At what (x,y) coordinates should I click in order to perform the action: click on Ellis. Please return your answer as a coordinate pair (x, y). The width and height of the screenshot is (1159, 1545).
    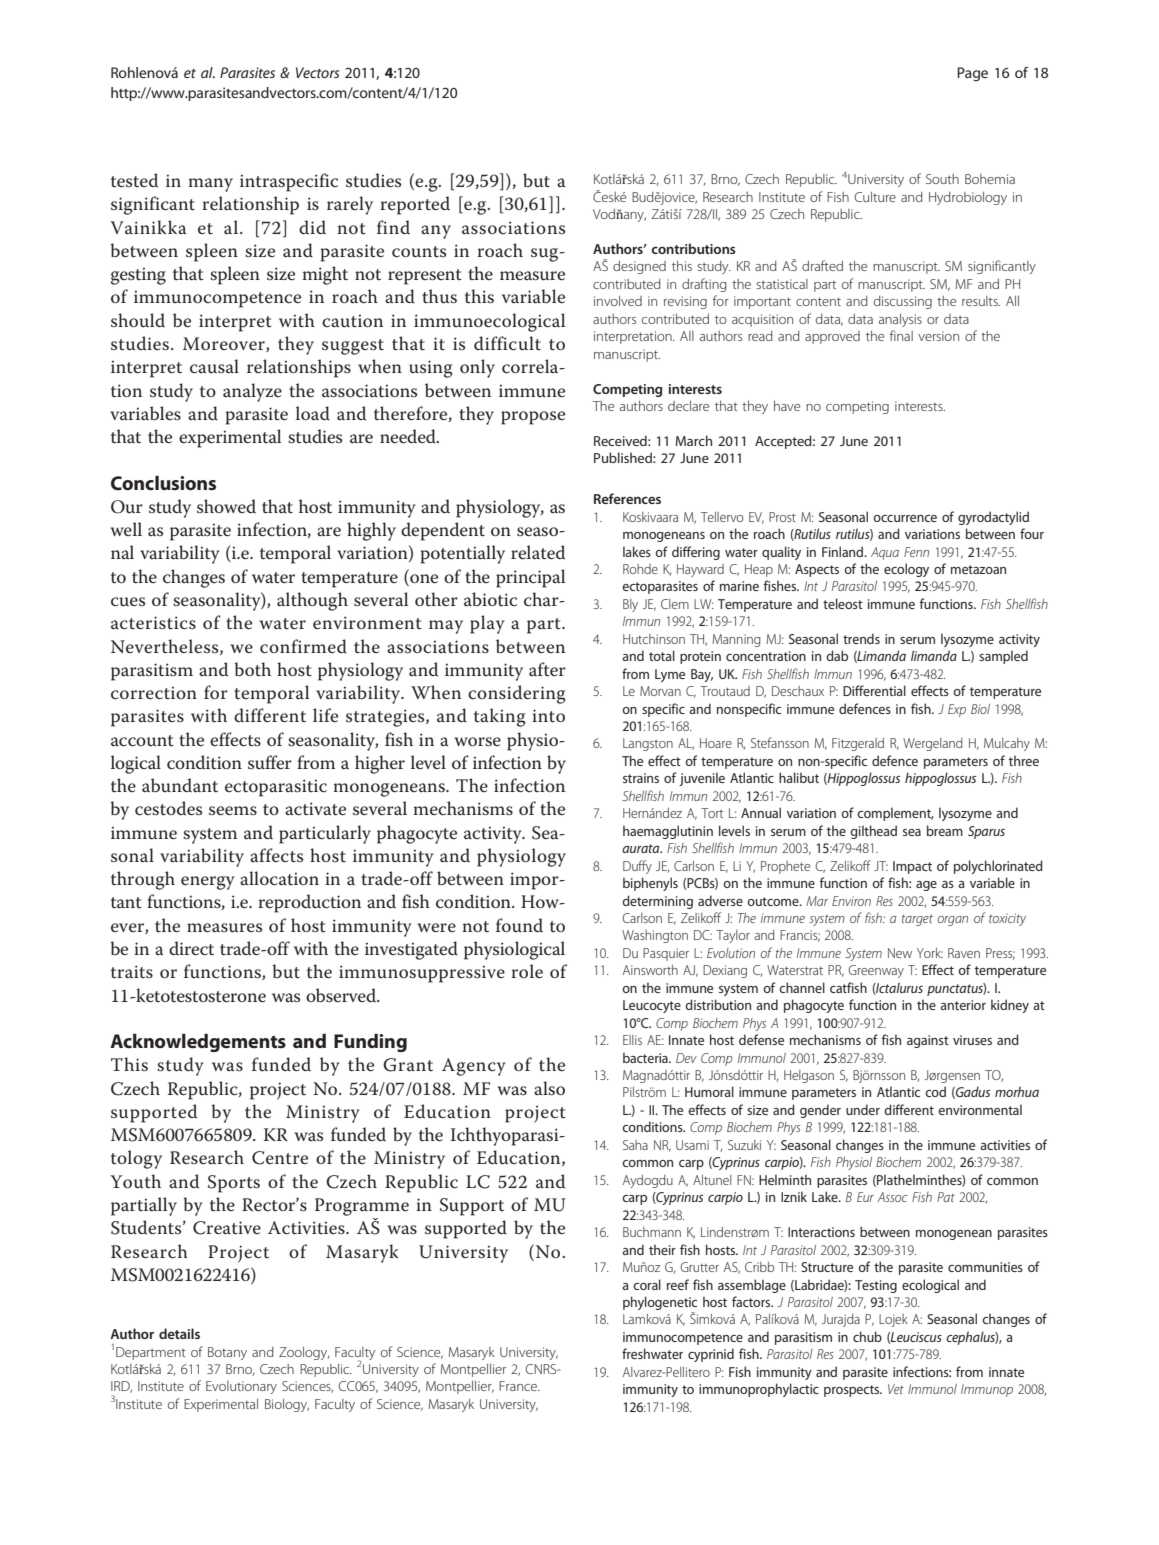
    Looking at the image, I should click on (632, 1040).
